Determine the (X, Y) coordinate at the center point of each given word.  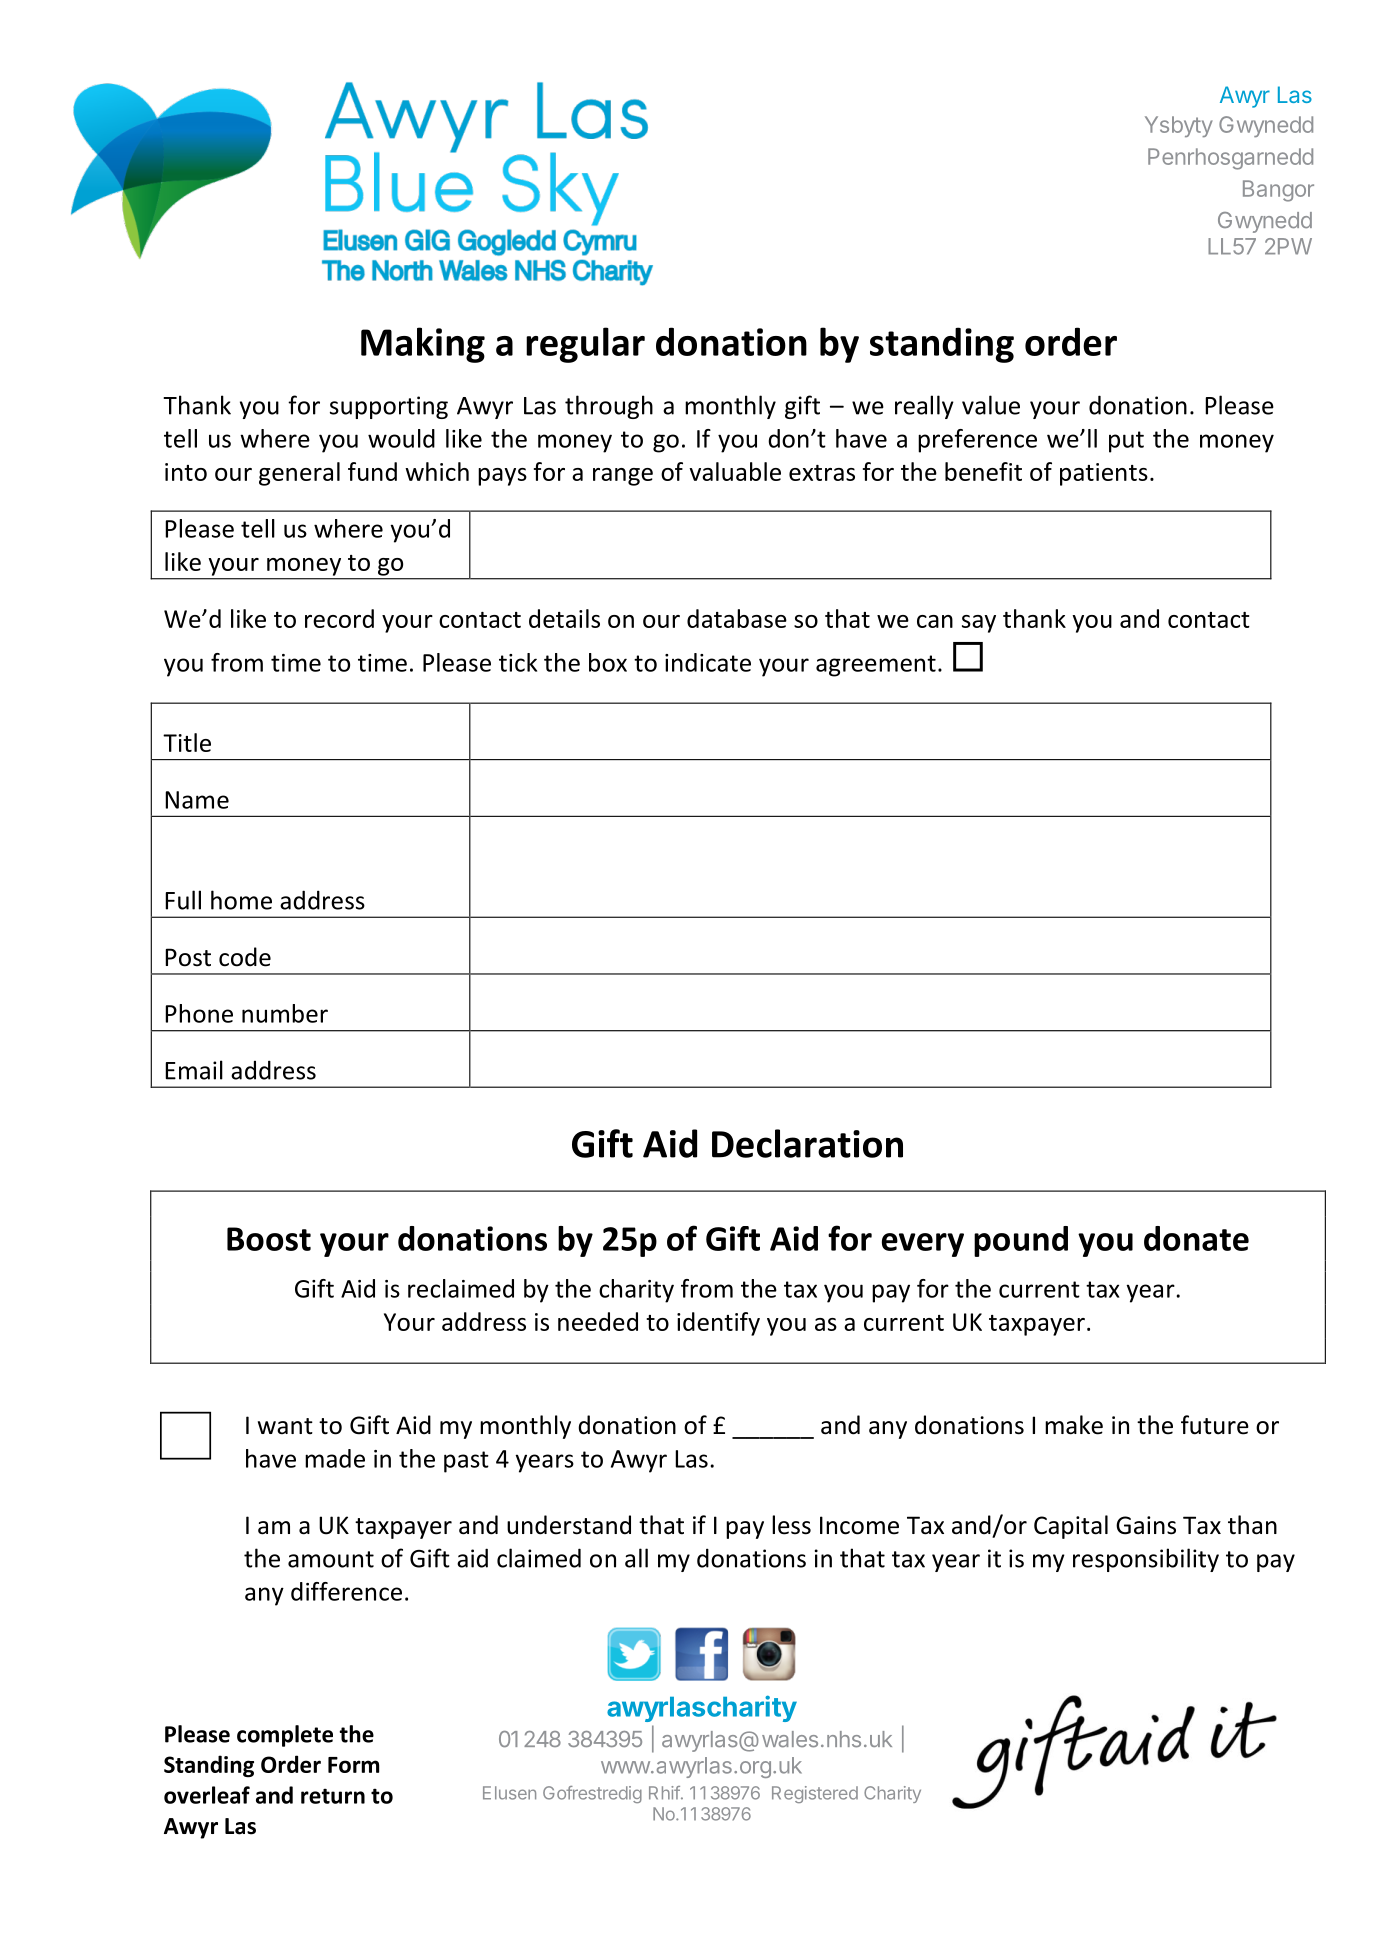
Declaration (807, 1143)
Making (423, 345)
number (285, 1013)
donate (1196, 1238)
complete (285, 1736)
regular (585, 345)
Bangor (1278, 191)
